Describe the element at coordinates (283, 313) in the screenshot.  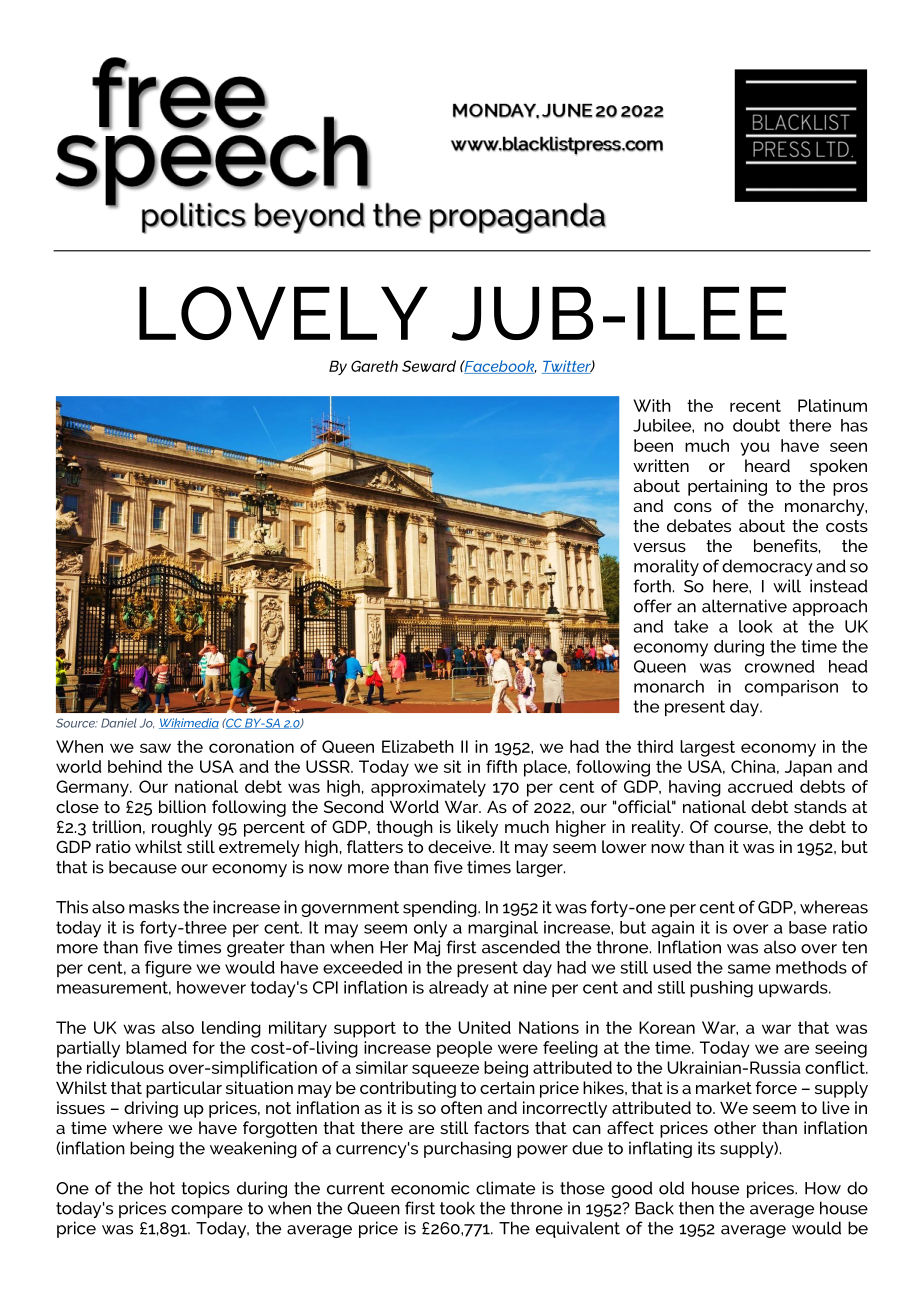
I see `LOVELY` at that location.
